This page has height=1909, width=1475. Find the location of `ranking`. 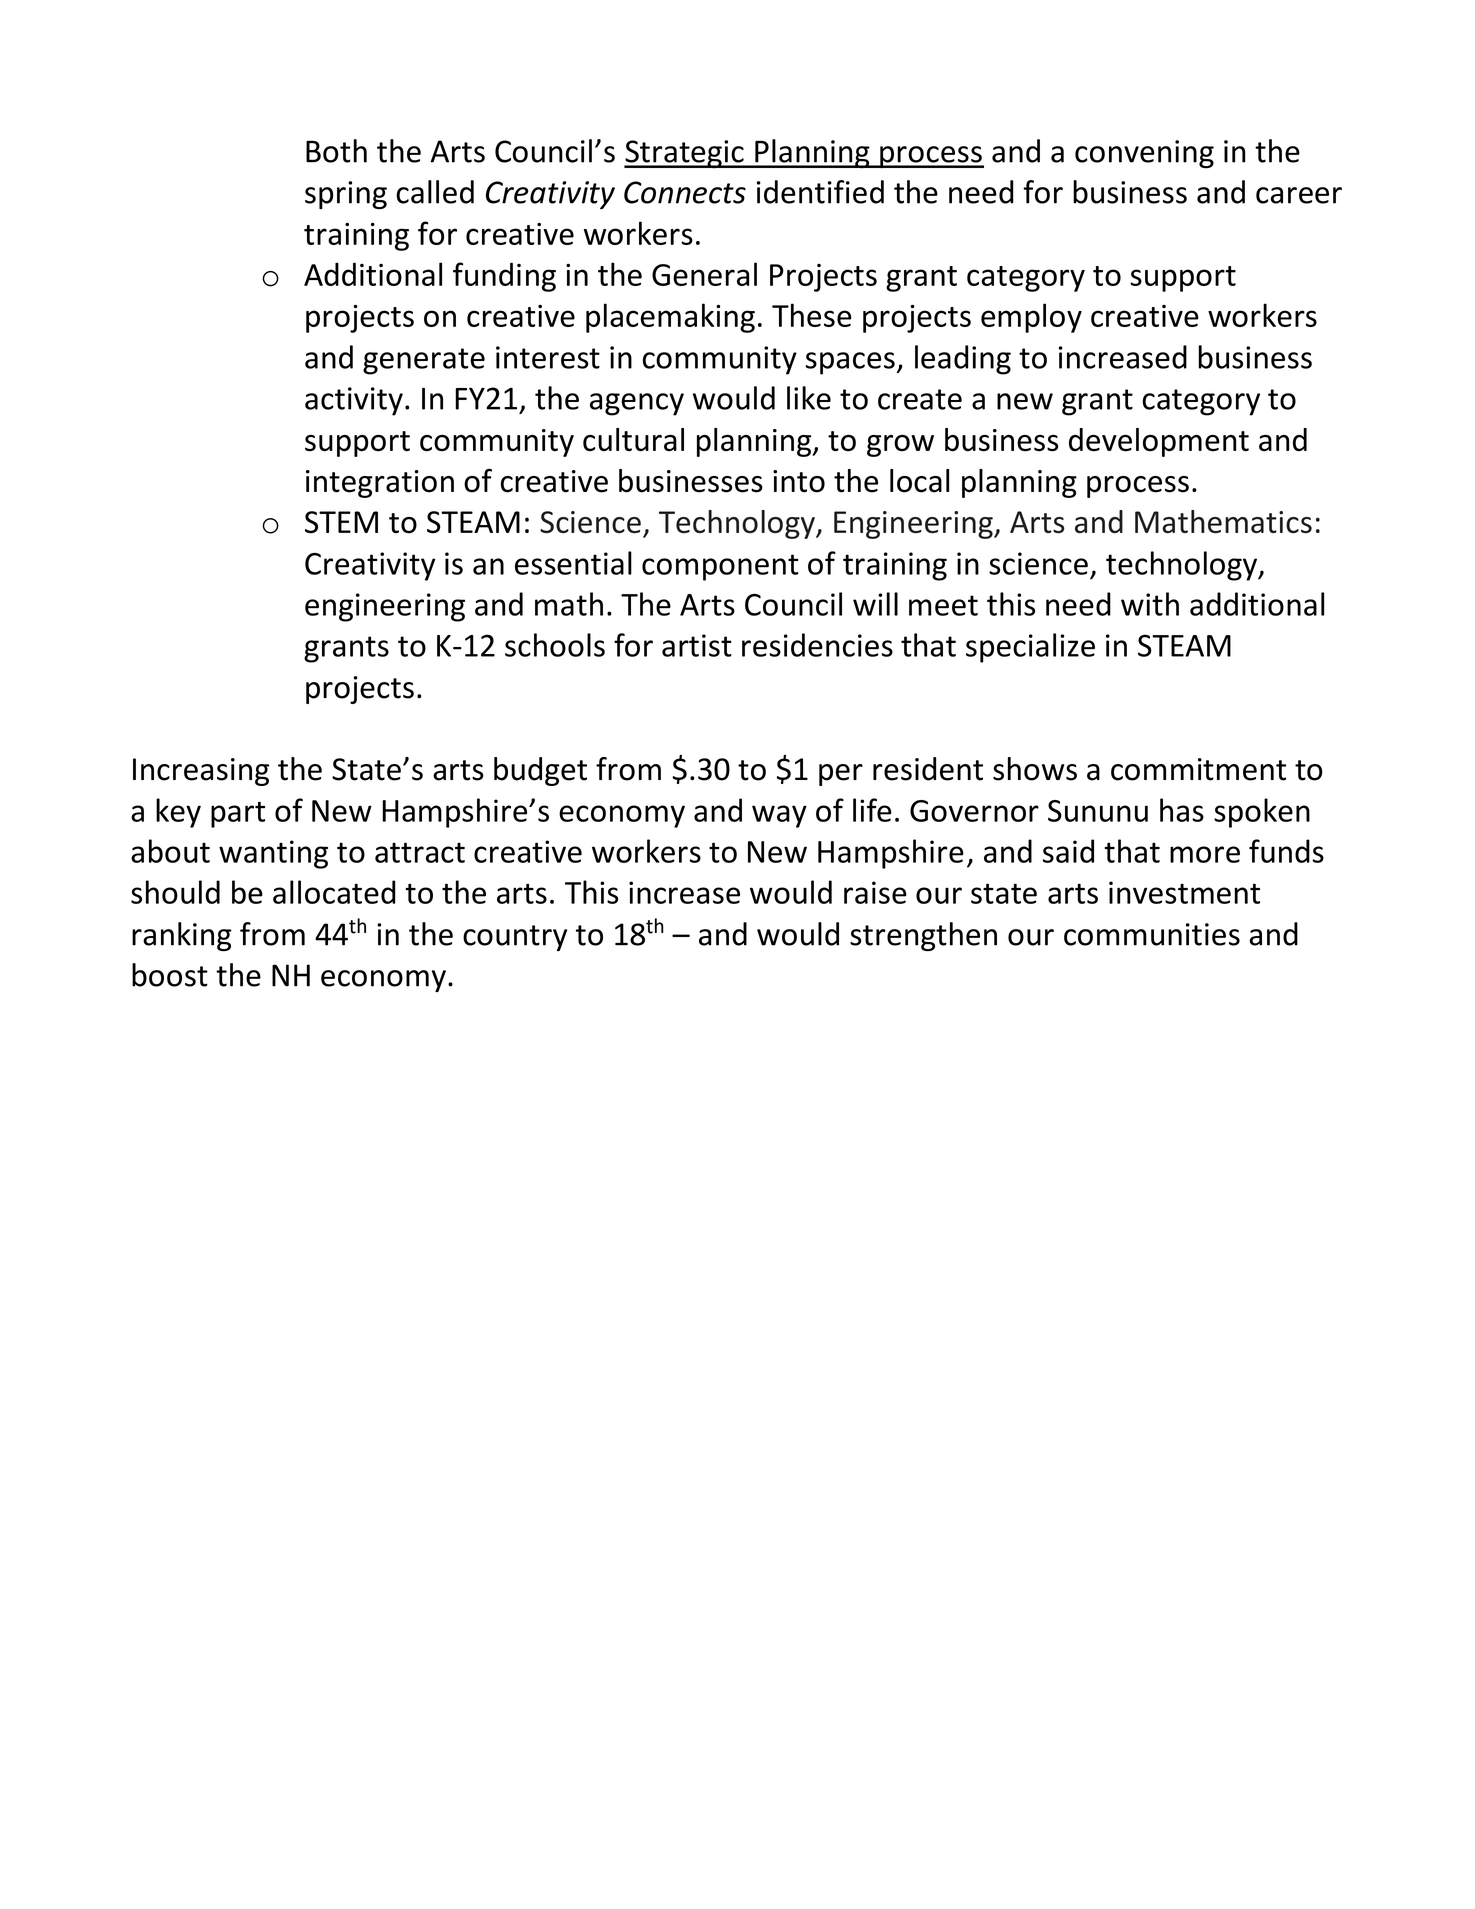

ranking is located at coordinates (182, 936).
